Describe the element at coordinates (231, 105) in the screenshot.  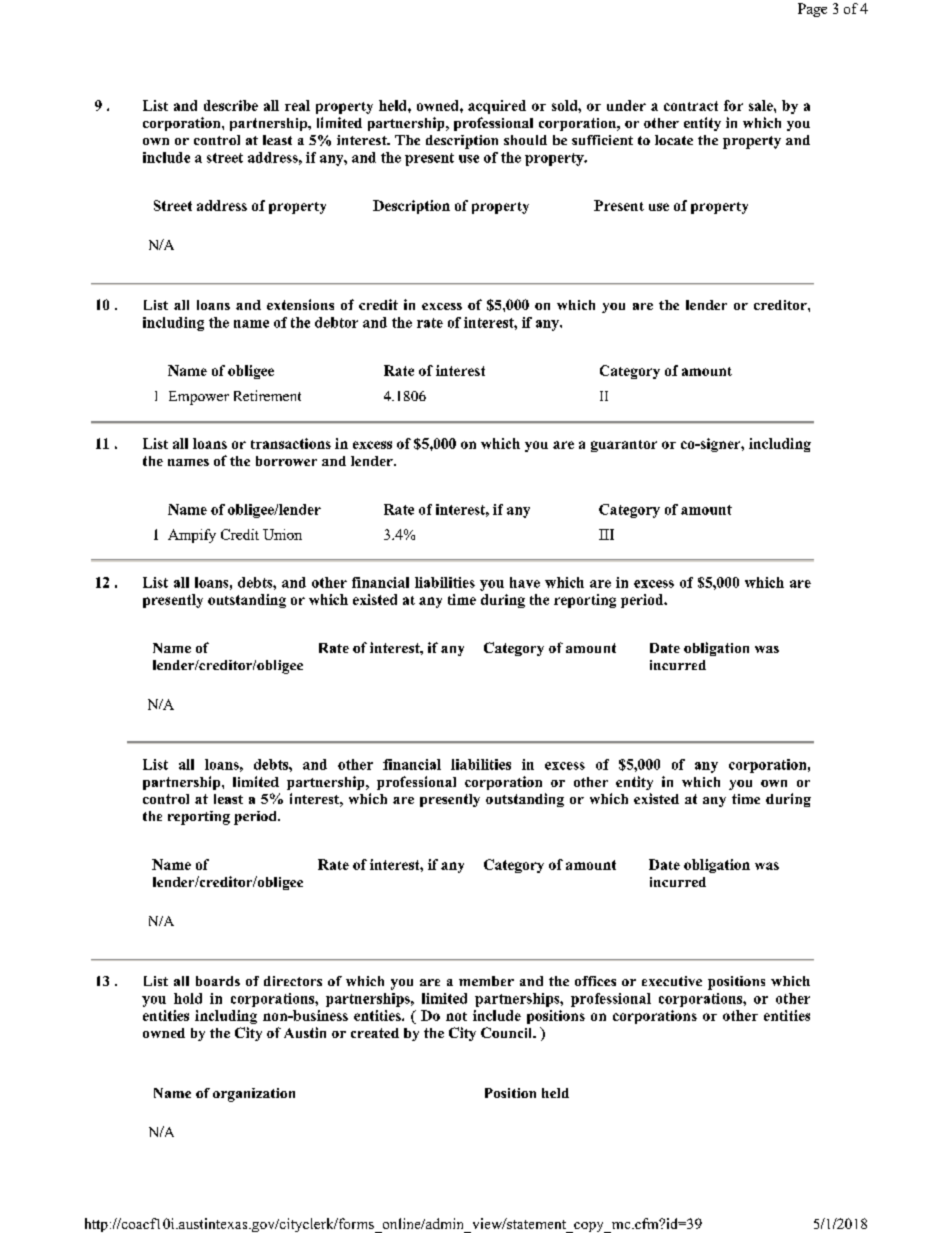
I see `describe` at that location.
